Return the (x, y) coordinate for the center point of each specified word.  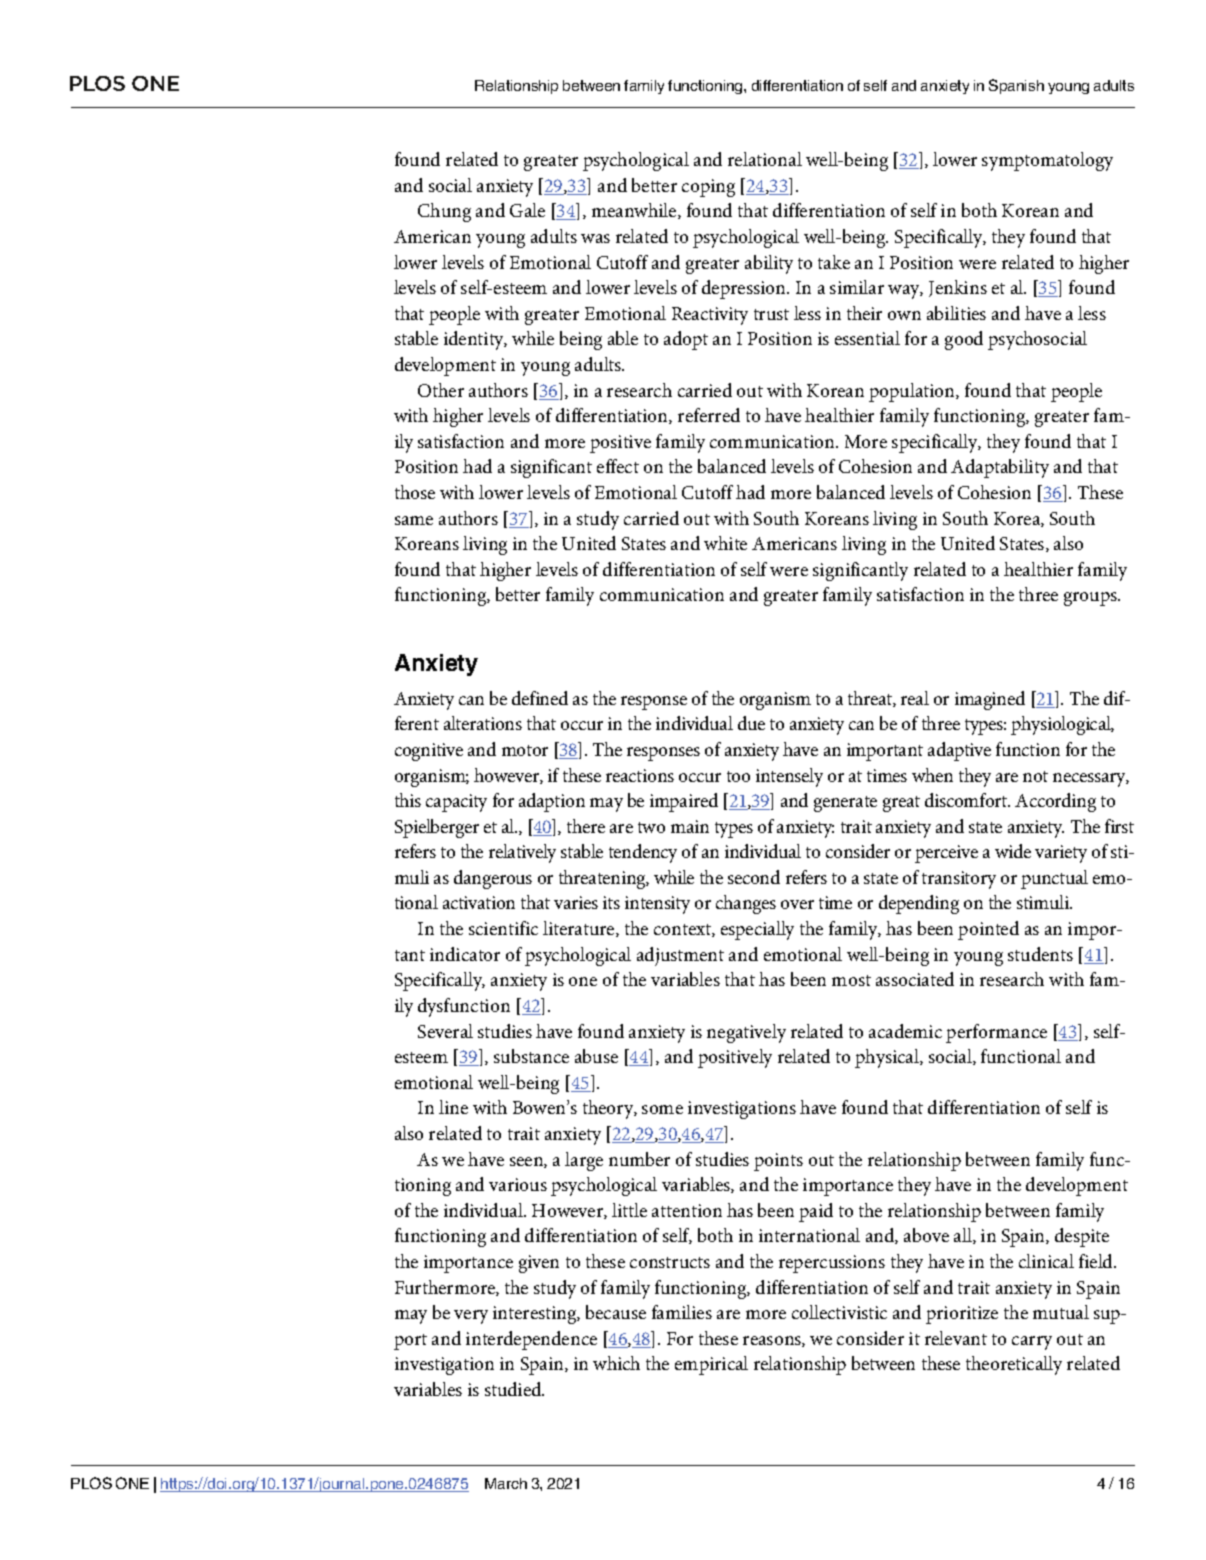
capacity (456, 803)
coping (708, 188)
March (506, 1483)
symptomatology (1047, 161)
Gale (527, 210)
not (1035, 776)
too (738, 776)
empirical (711, 1365)
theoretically (1014, 1365)
